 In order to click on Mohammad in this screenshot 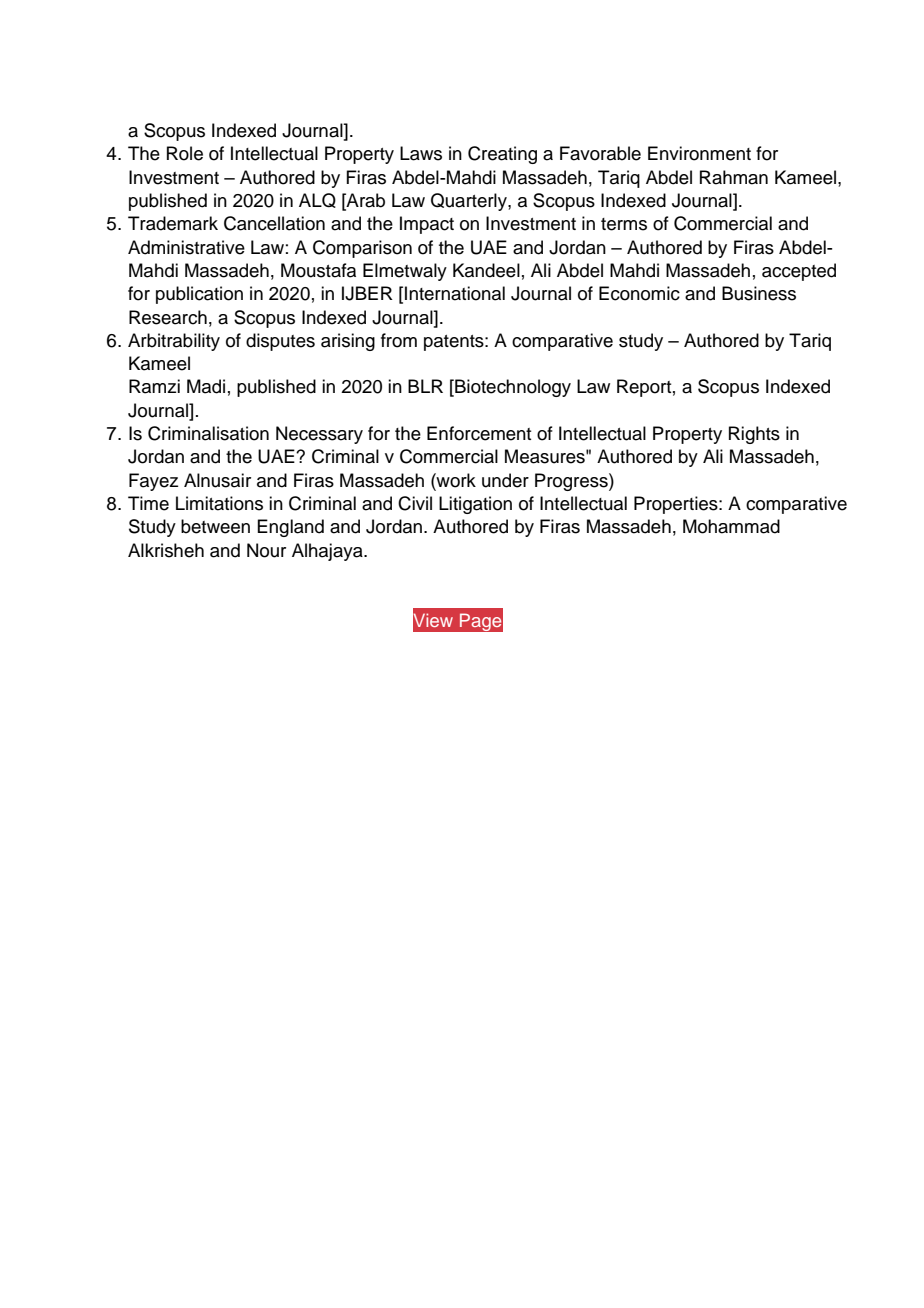, I will do `click(731, 526)`.
